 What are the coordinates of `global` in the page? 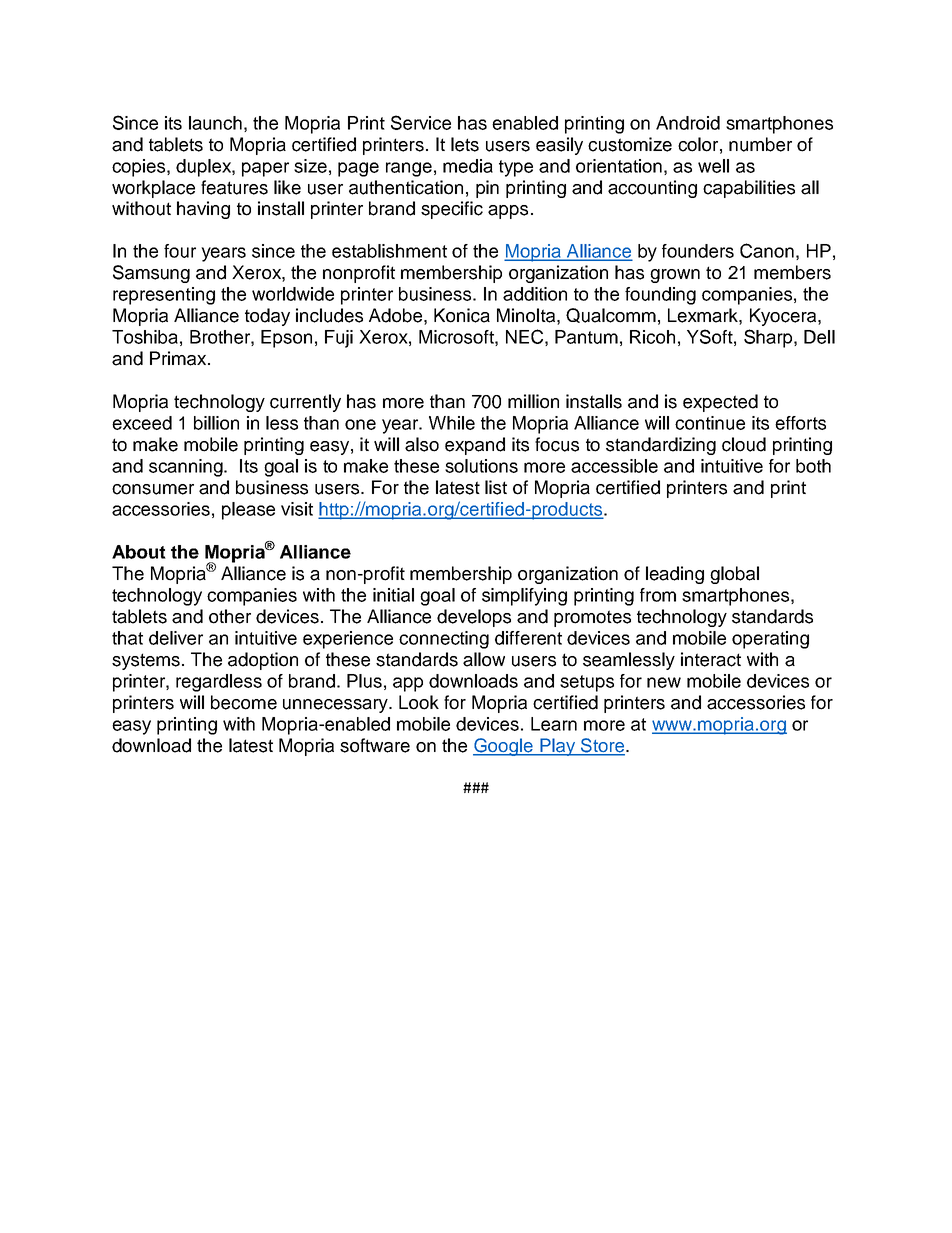 It's located at (734, 575).
